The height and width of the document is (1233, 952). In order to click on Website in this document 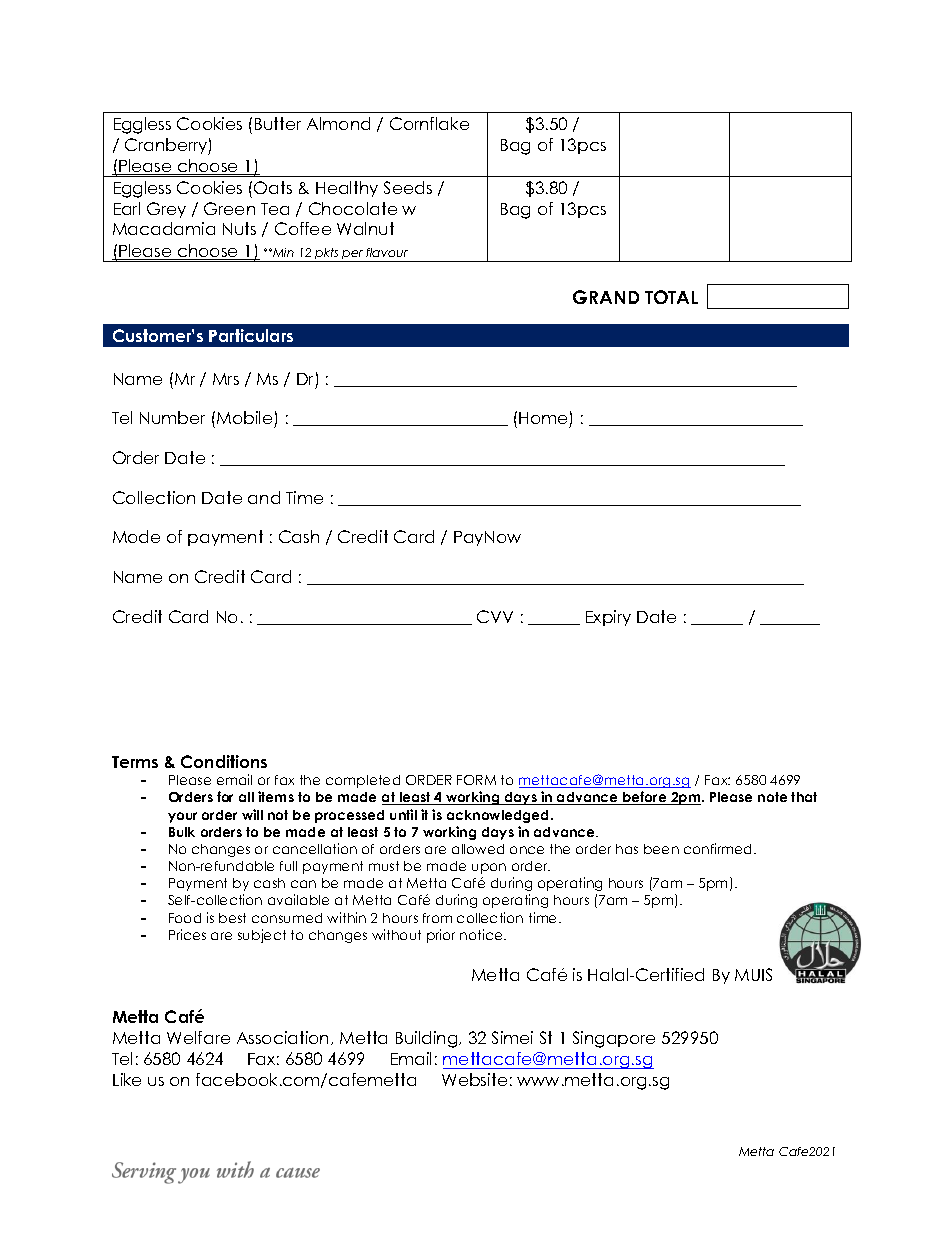, I will do `click(474, 1079)`.
